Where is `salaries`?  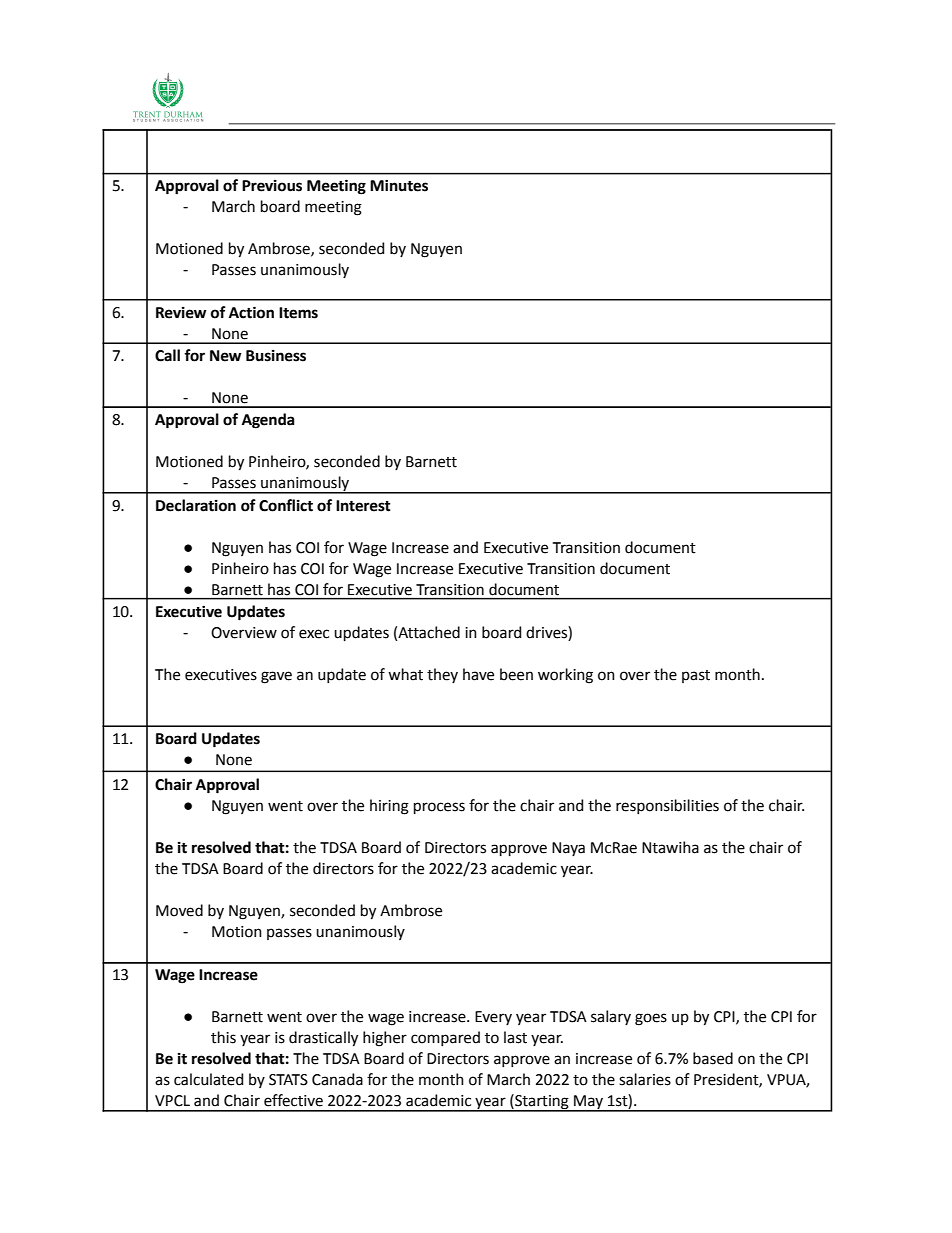 salaries is located at coordinates (645, 1079).
